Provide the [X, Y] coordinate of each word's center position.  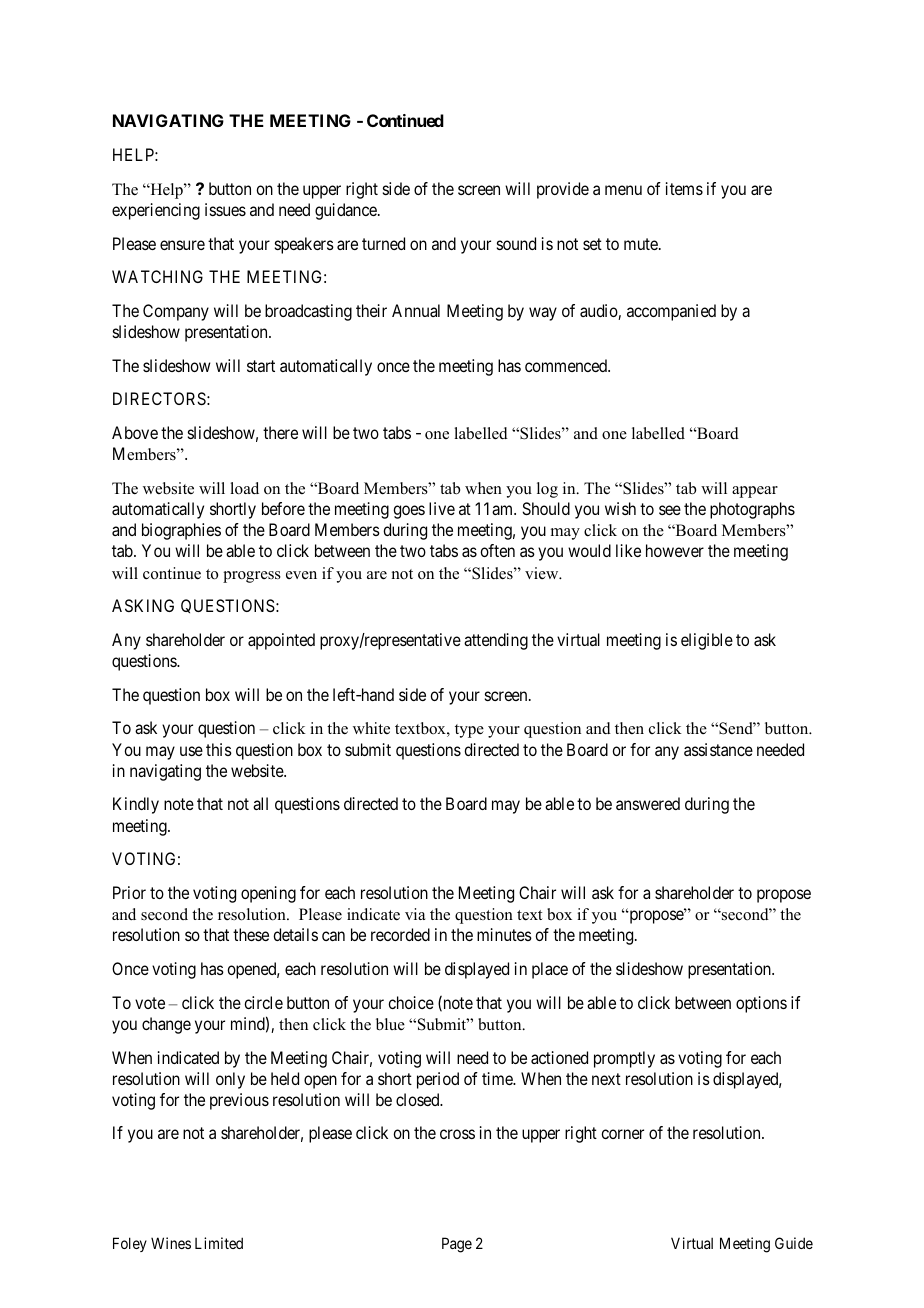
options [761, 1004]
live [442, 508]
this [219, 749]
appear [755, 492]
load [244, 488]
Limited [219, 1243]
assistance [718, 749]
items [684, 188]
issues [225, 209]
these [251, 934]
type [469, 731]
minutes [504, 934]
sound [516, 243]
